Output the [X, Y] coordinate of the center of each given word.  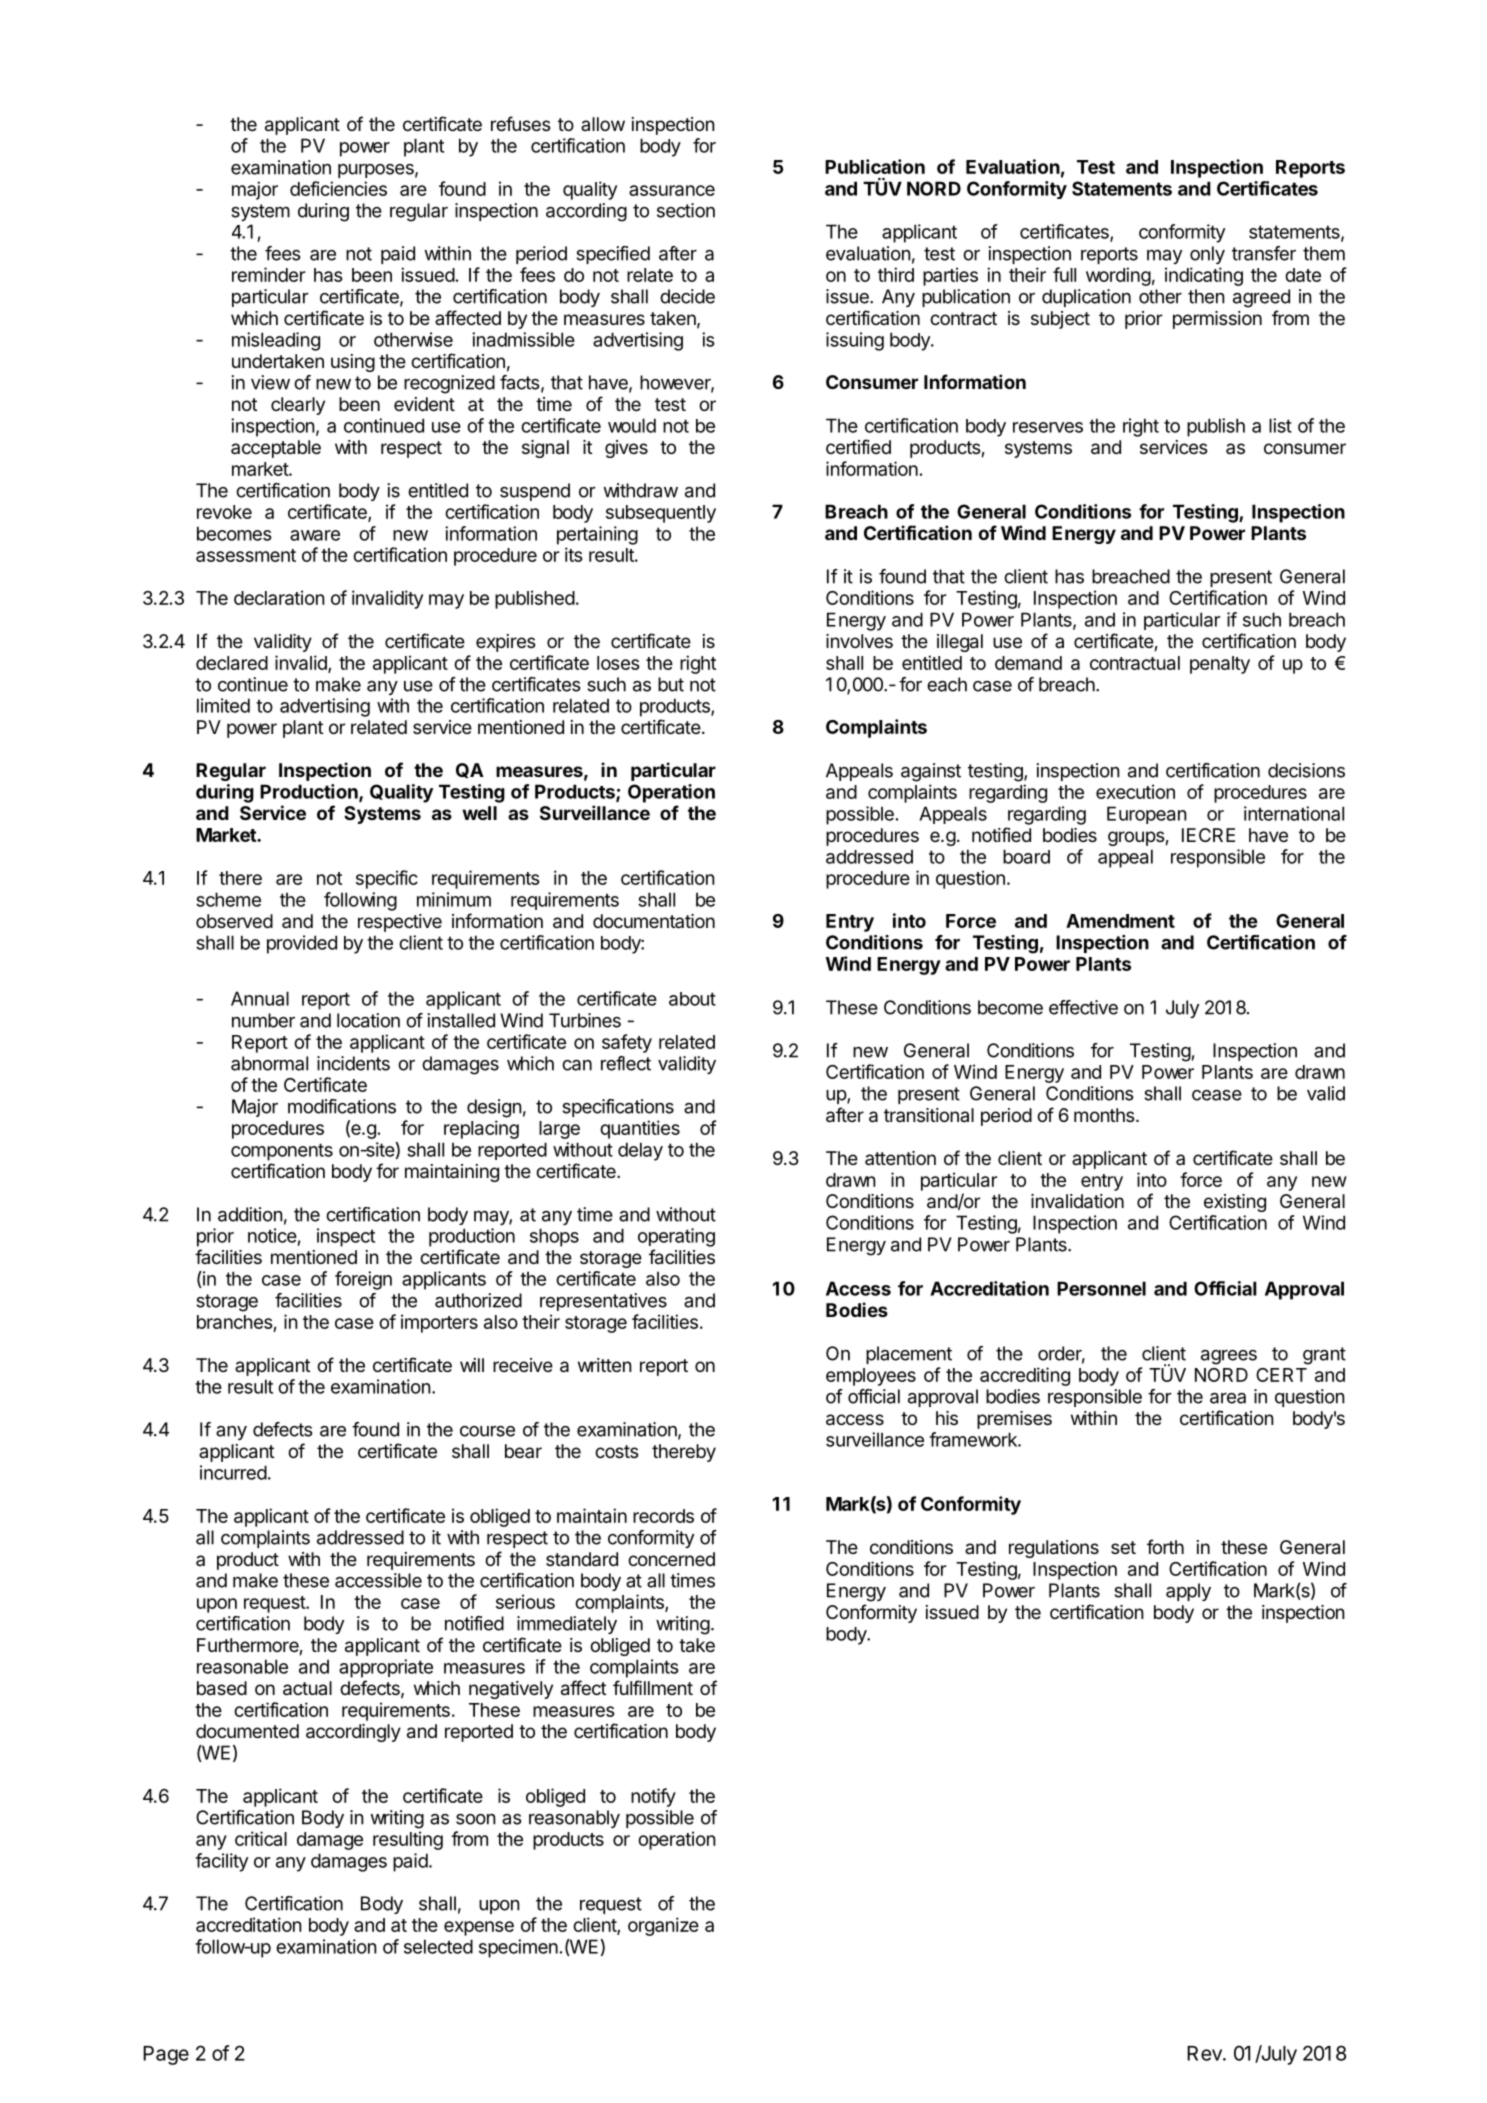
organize [663, 1926]
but [671, 684]
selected [438, 1946]
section [686, 210]
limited [223, 705]
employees [871, 1377]
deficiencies [338, 188]
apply [1188, 1592]
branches [235, 1322]
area [1228, 1398]
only [1207, 255]
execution [1135, 791]
